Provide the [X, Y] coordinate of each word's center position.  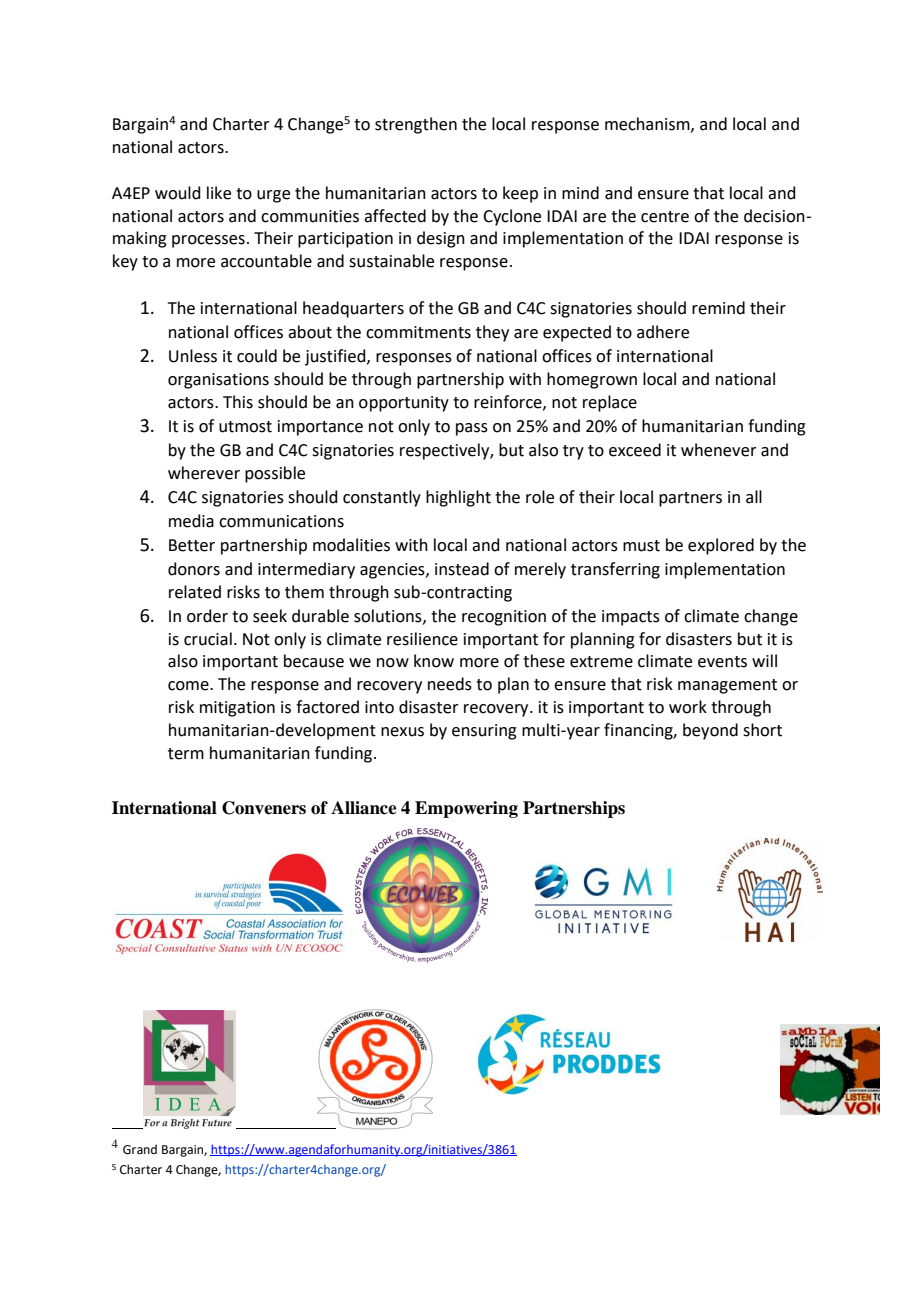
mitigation [237, 709]
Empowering [466, 809]
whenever [719, 450]
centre [665, 217]
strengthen [416, 125]
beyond [710, 731]
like [219, 193]
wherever [204, 473]
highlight [458, 498]
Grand [140, 1149]
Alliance [364, 808]
